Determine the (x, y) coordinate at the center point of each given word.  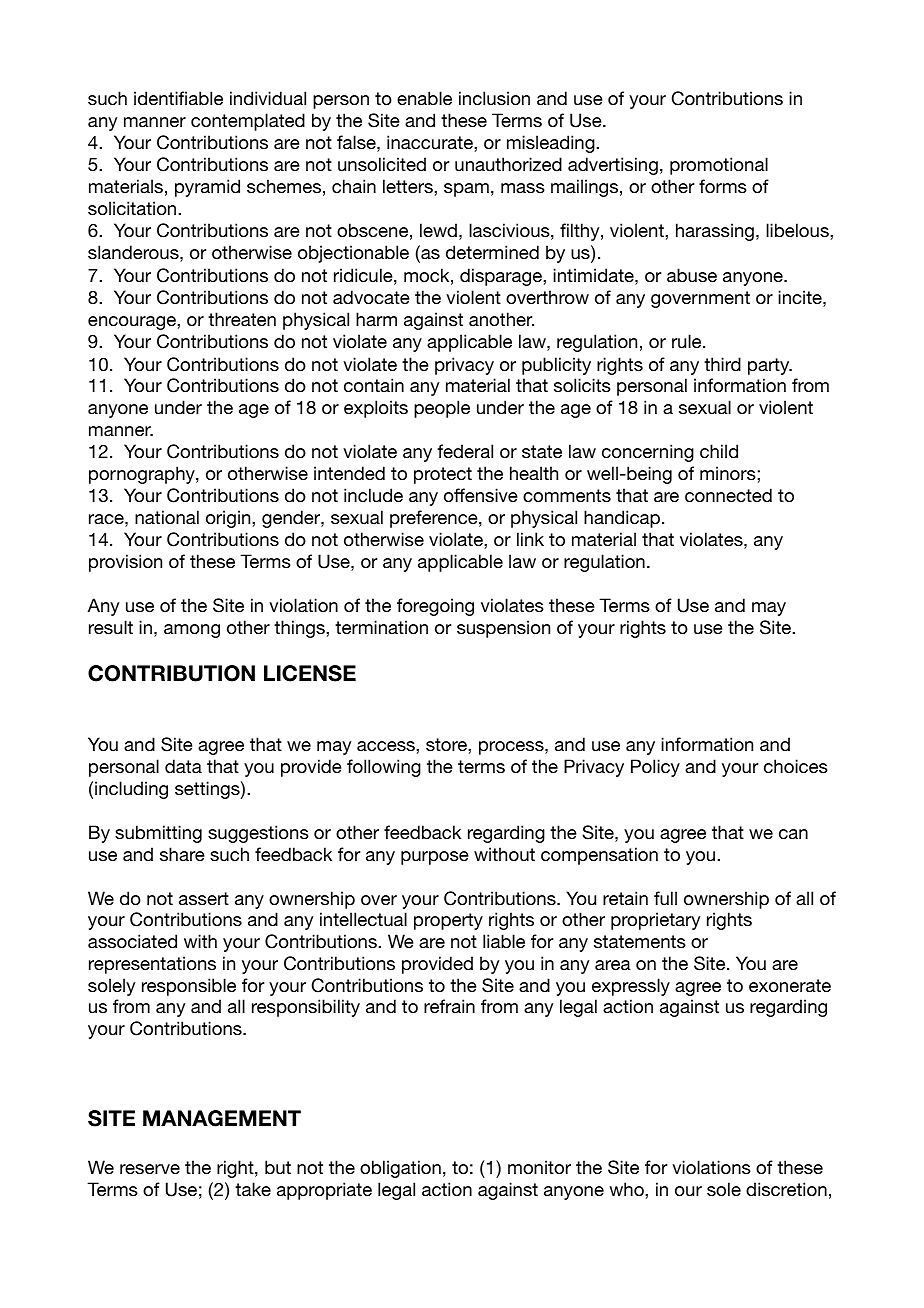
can (793, 834)
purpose (435, 858)
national (167, 517)
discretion (786, 1189)
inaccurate (431, 142)
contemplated (248, 122)
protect (443, 475)
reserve (150, 1169)
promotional (719, 166)
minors (728, 473)
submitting (158, 834)
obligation (400, 1169)
